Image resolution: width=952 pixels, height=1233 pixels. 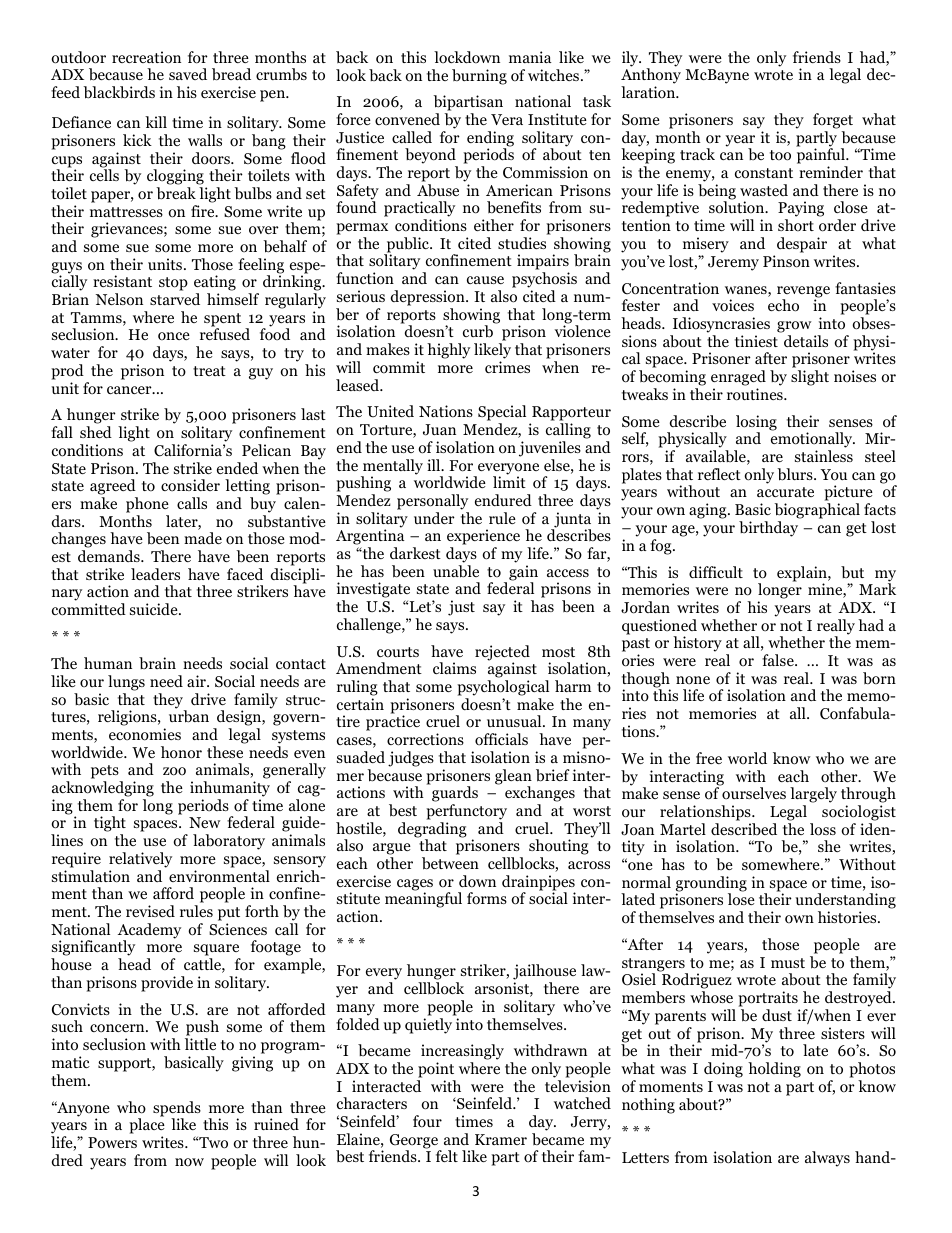 I want to click on Kramer, so click(x=501, y=1139).
